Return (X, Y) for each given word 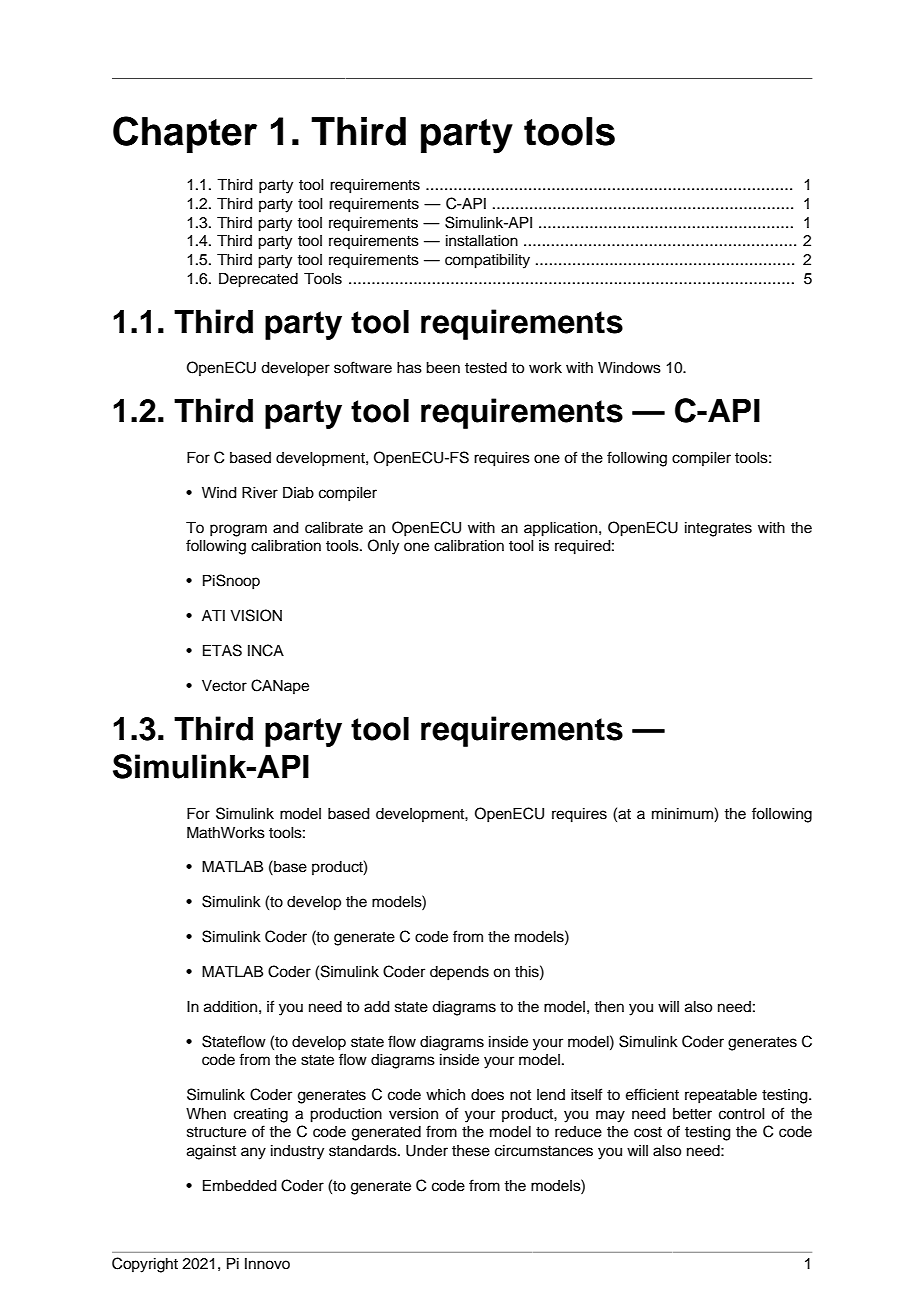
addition (230, 1007)
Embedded (240, 1186)
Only (383, 547)
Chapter (185, 134)
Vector (224, 686)
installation (482, 241)
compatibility (487, 261)
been (443, 368)
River (260, 493)
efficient (652, 1094)
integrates (718, 529)
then (609, 1007)
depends (459, 973)
